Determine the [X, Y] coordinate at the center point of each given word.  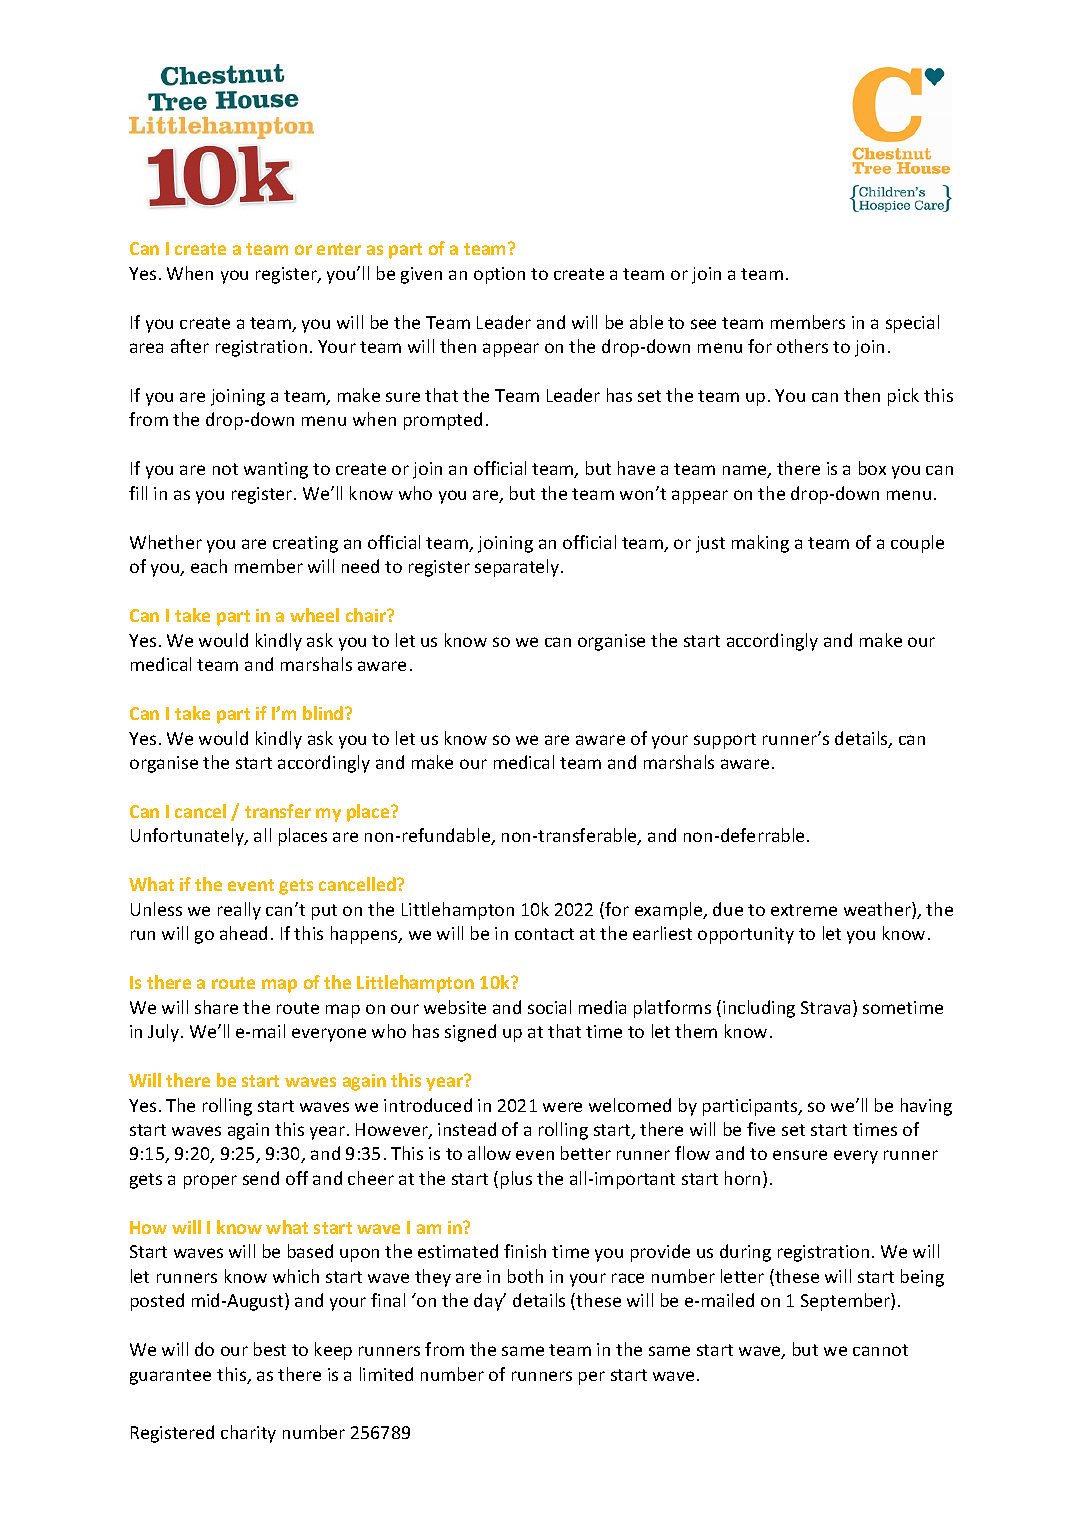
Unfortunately [188, 837]
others [802, 346]
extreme [804, 910]
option [499, 275]
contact [544, 934]
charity [248, 1434]
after [190, 346]
